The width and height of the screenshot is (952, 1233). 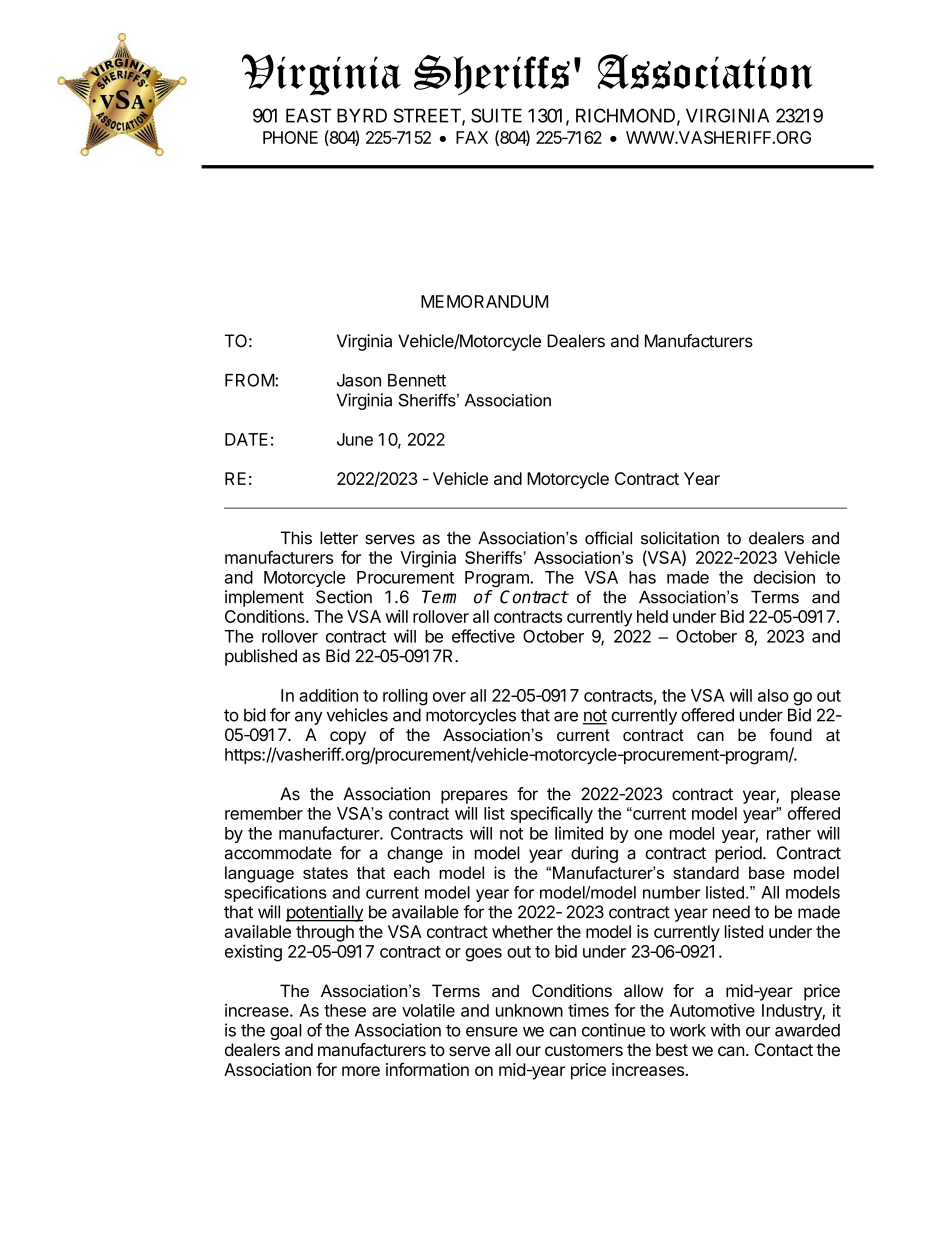 What do you see at coordinates (791, 734) in the screenshot?
I see `found` at bounding box center [791, 734].
